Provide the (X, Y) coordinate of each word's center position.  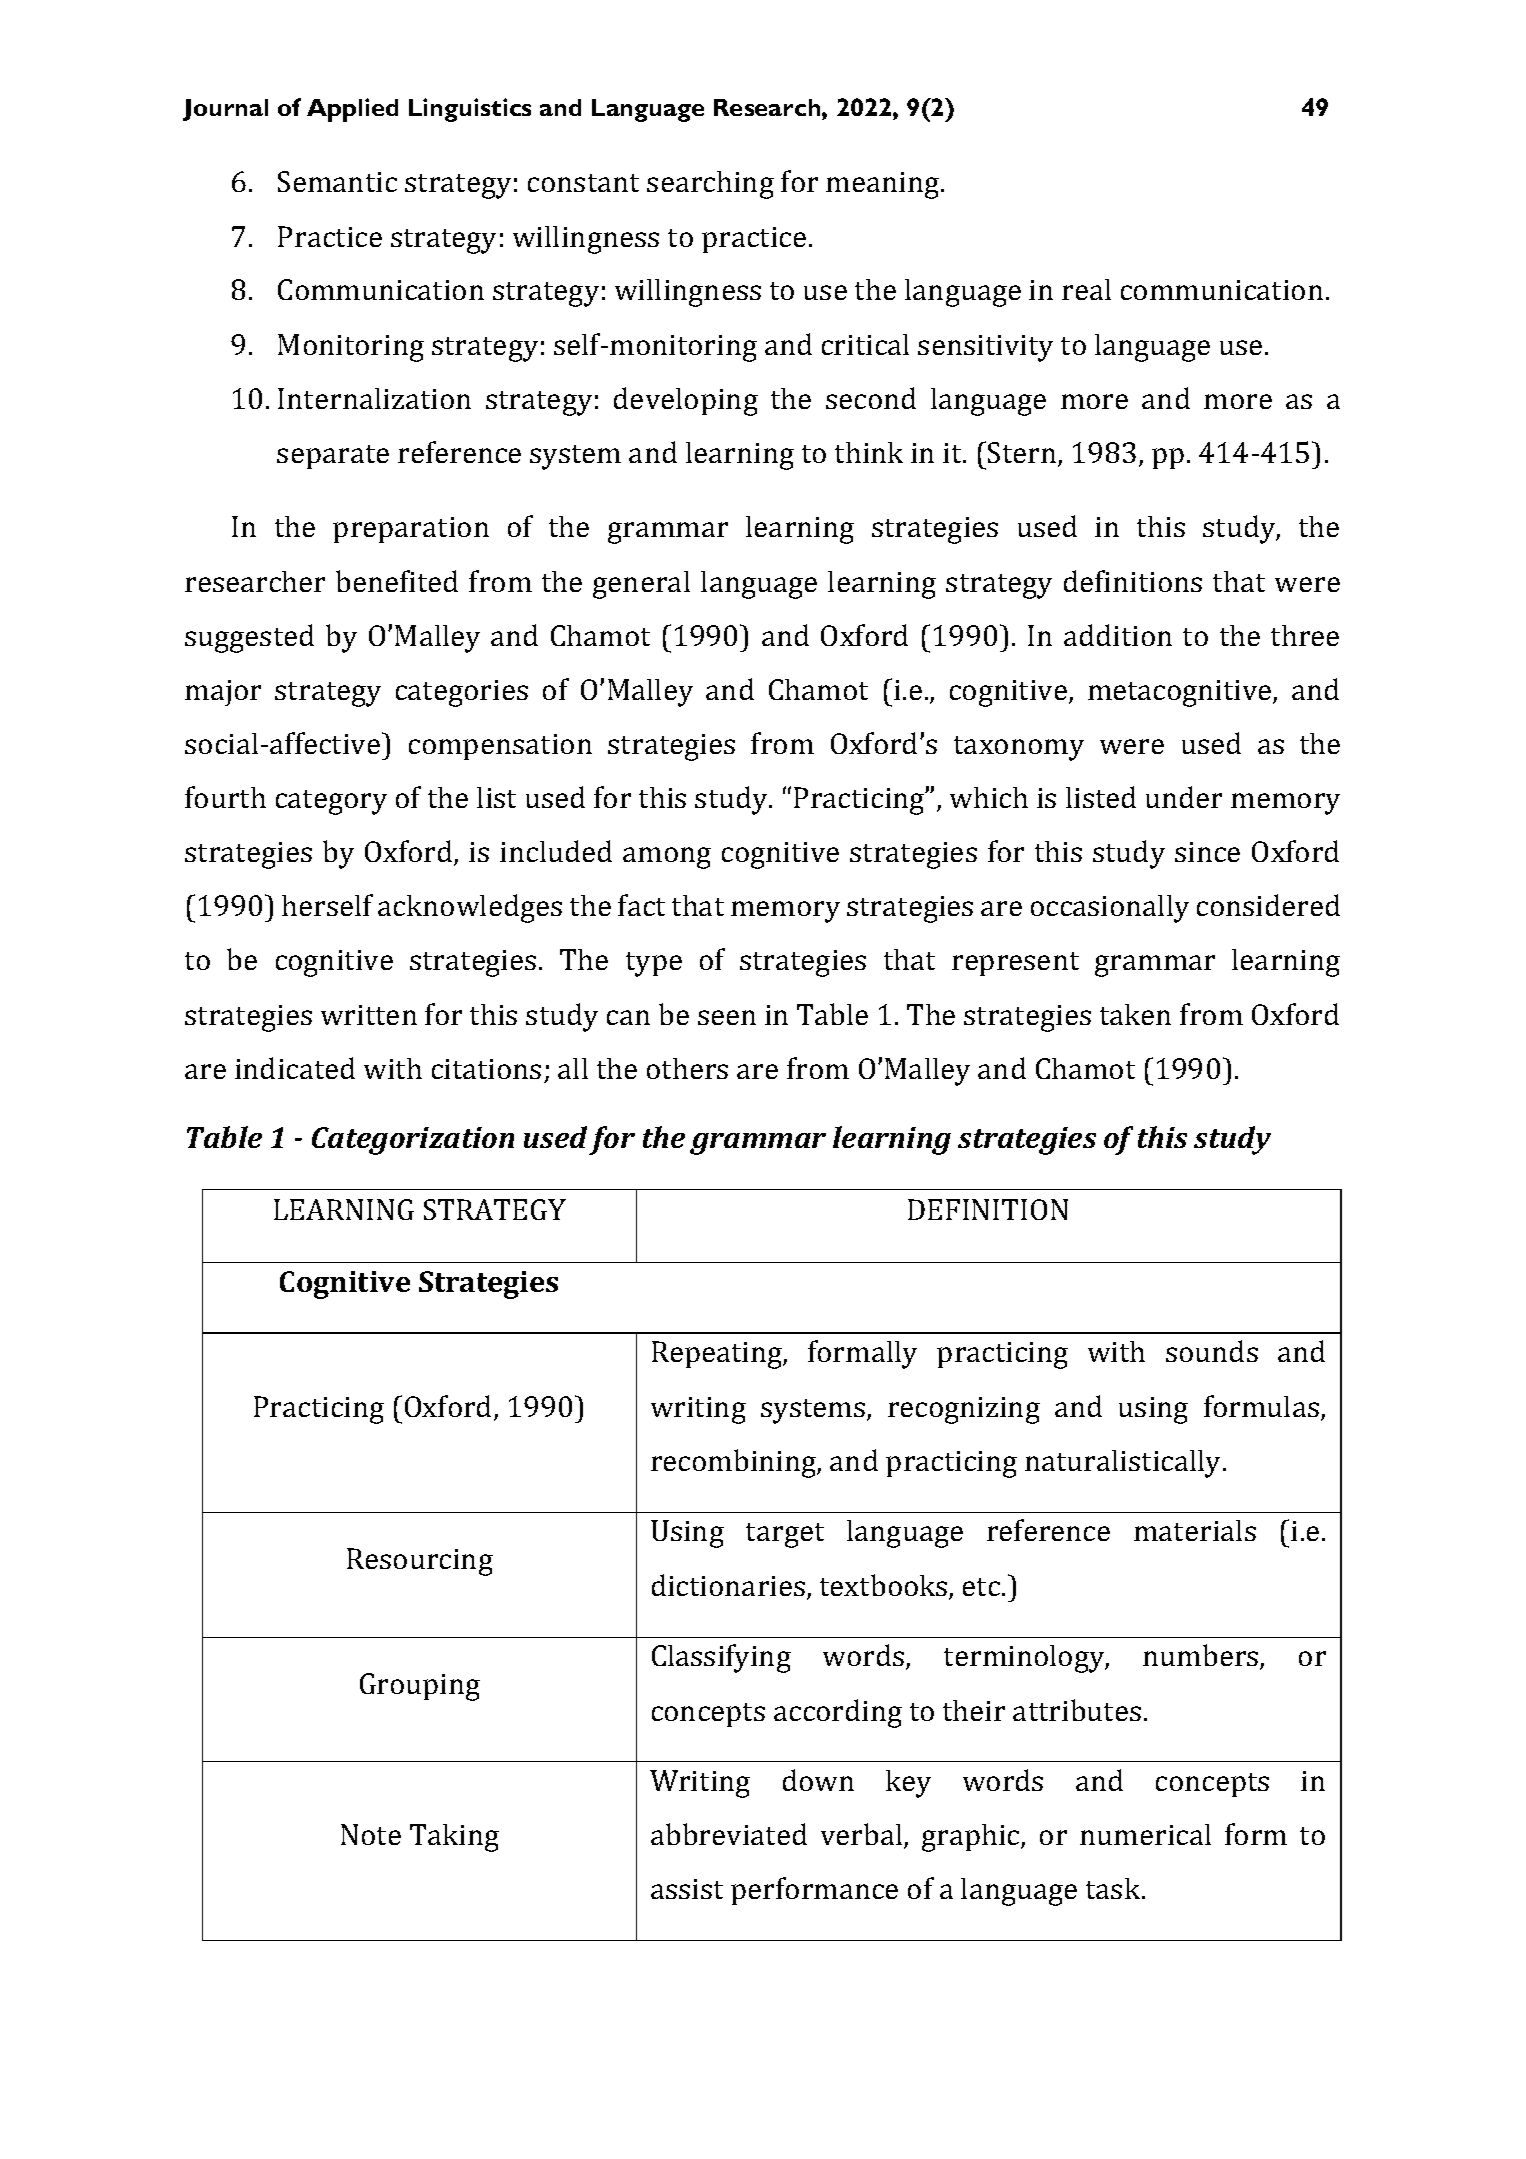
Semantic (337, 181)
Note (371, 1834)
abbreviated (729, 1834)
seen (727, 1017)
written (369, 1015)
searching (710, 185)
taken (1135, 1014)
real (1086, 289)
